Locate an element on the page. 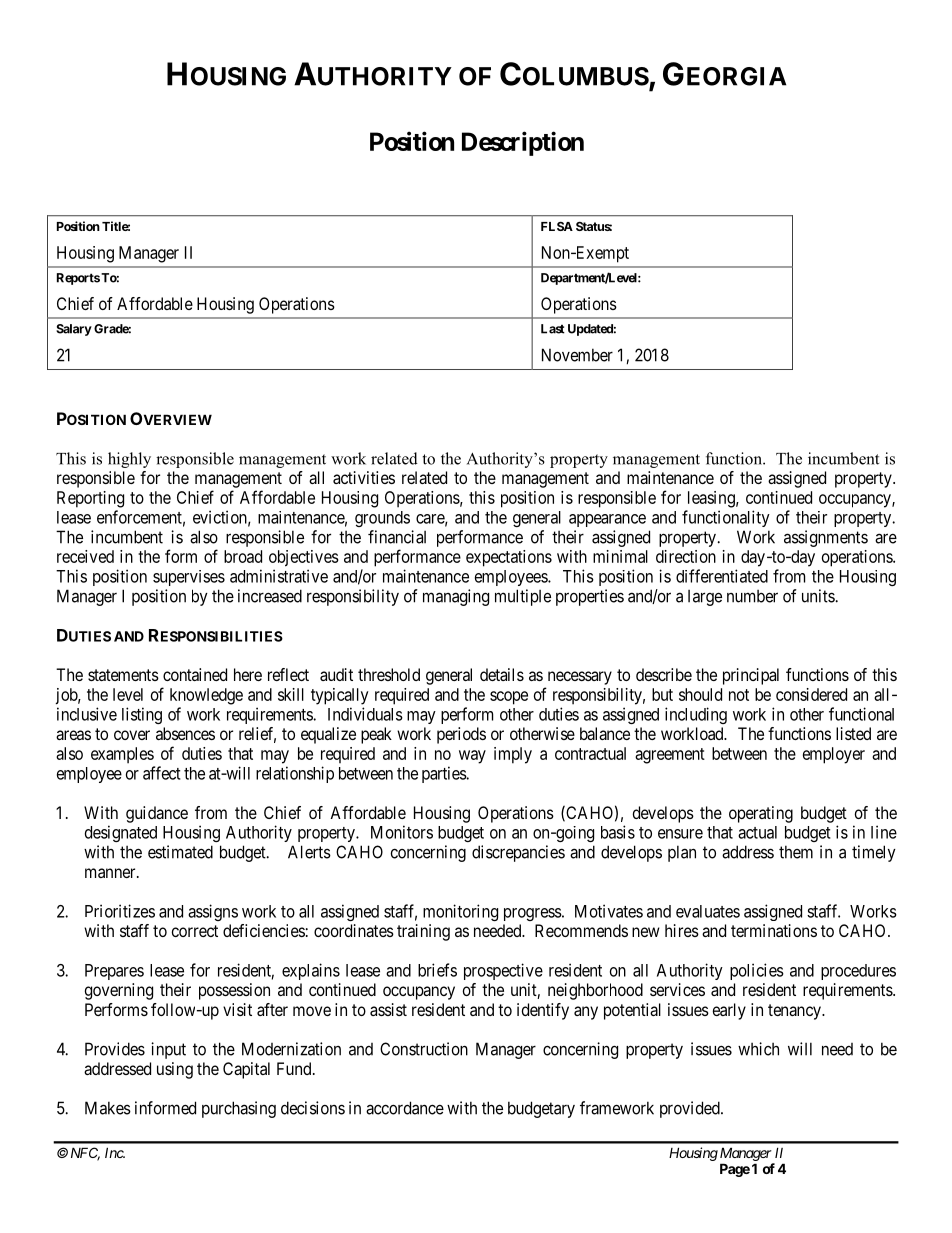  Salary is located at coordinates (74, 330).
